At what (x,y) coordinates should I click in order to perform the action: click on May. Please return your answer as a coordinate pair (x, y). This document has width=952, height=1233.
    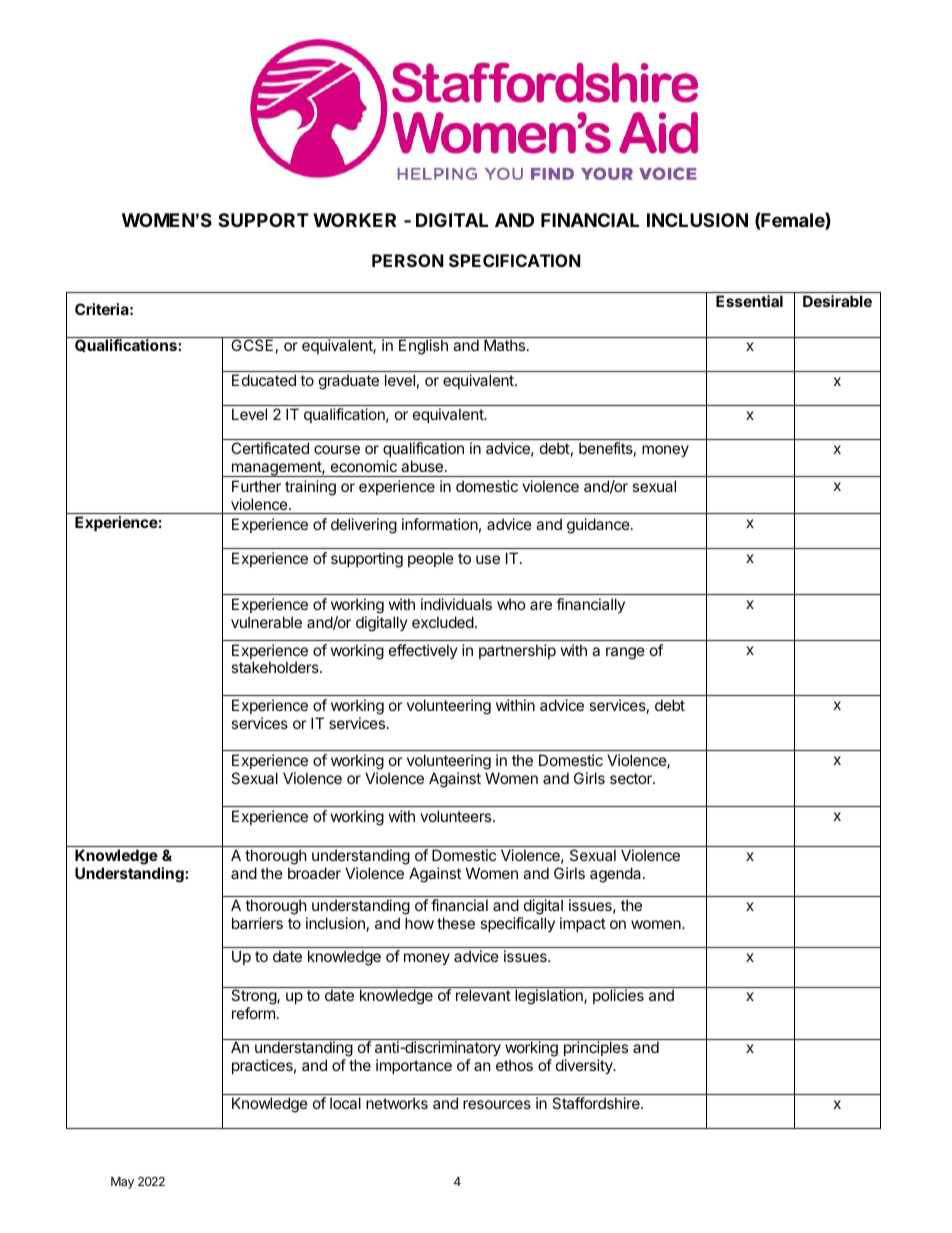
    Looking at the image, I should click on (122, 1183).
